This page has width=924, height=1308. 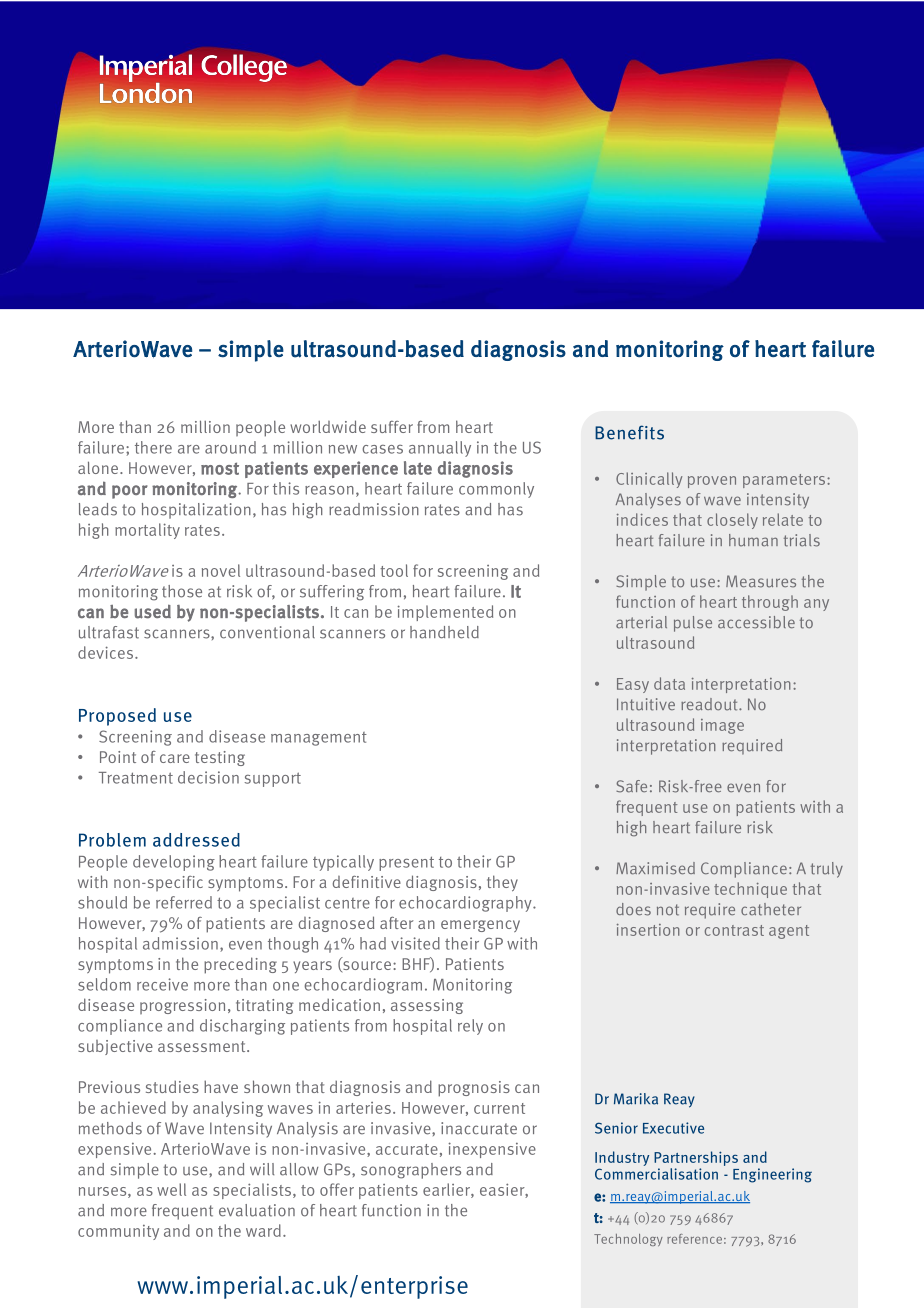 What do you see at coordinates (153, 447) in the page?
I see `there` at bounding box center [153, 447].
